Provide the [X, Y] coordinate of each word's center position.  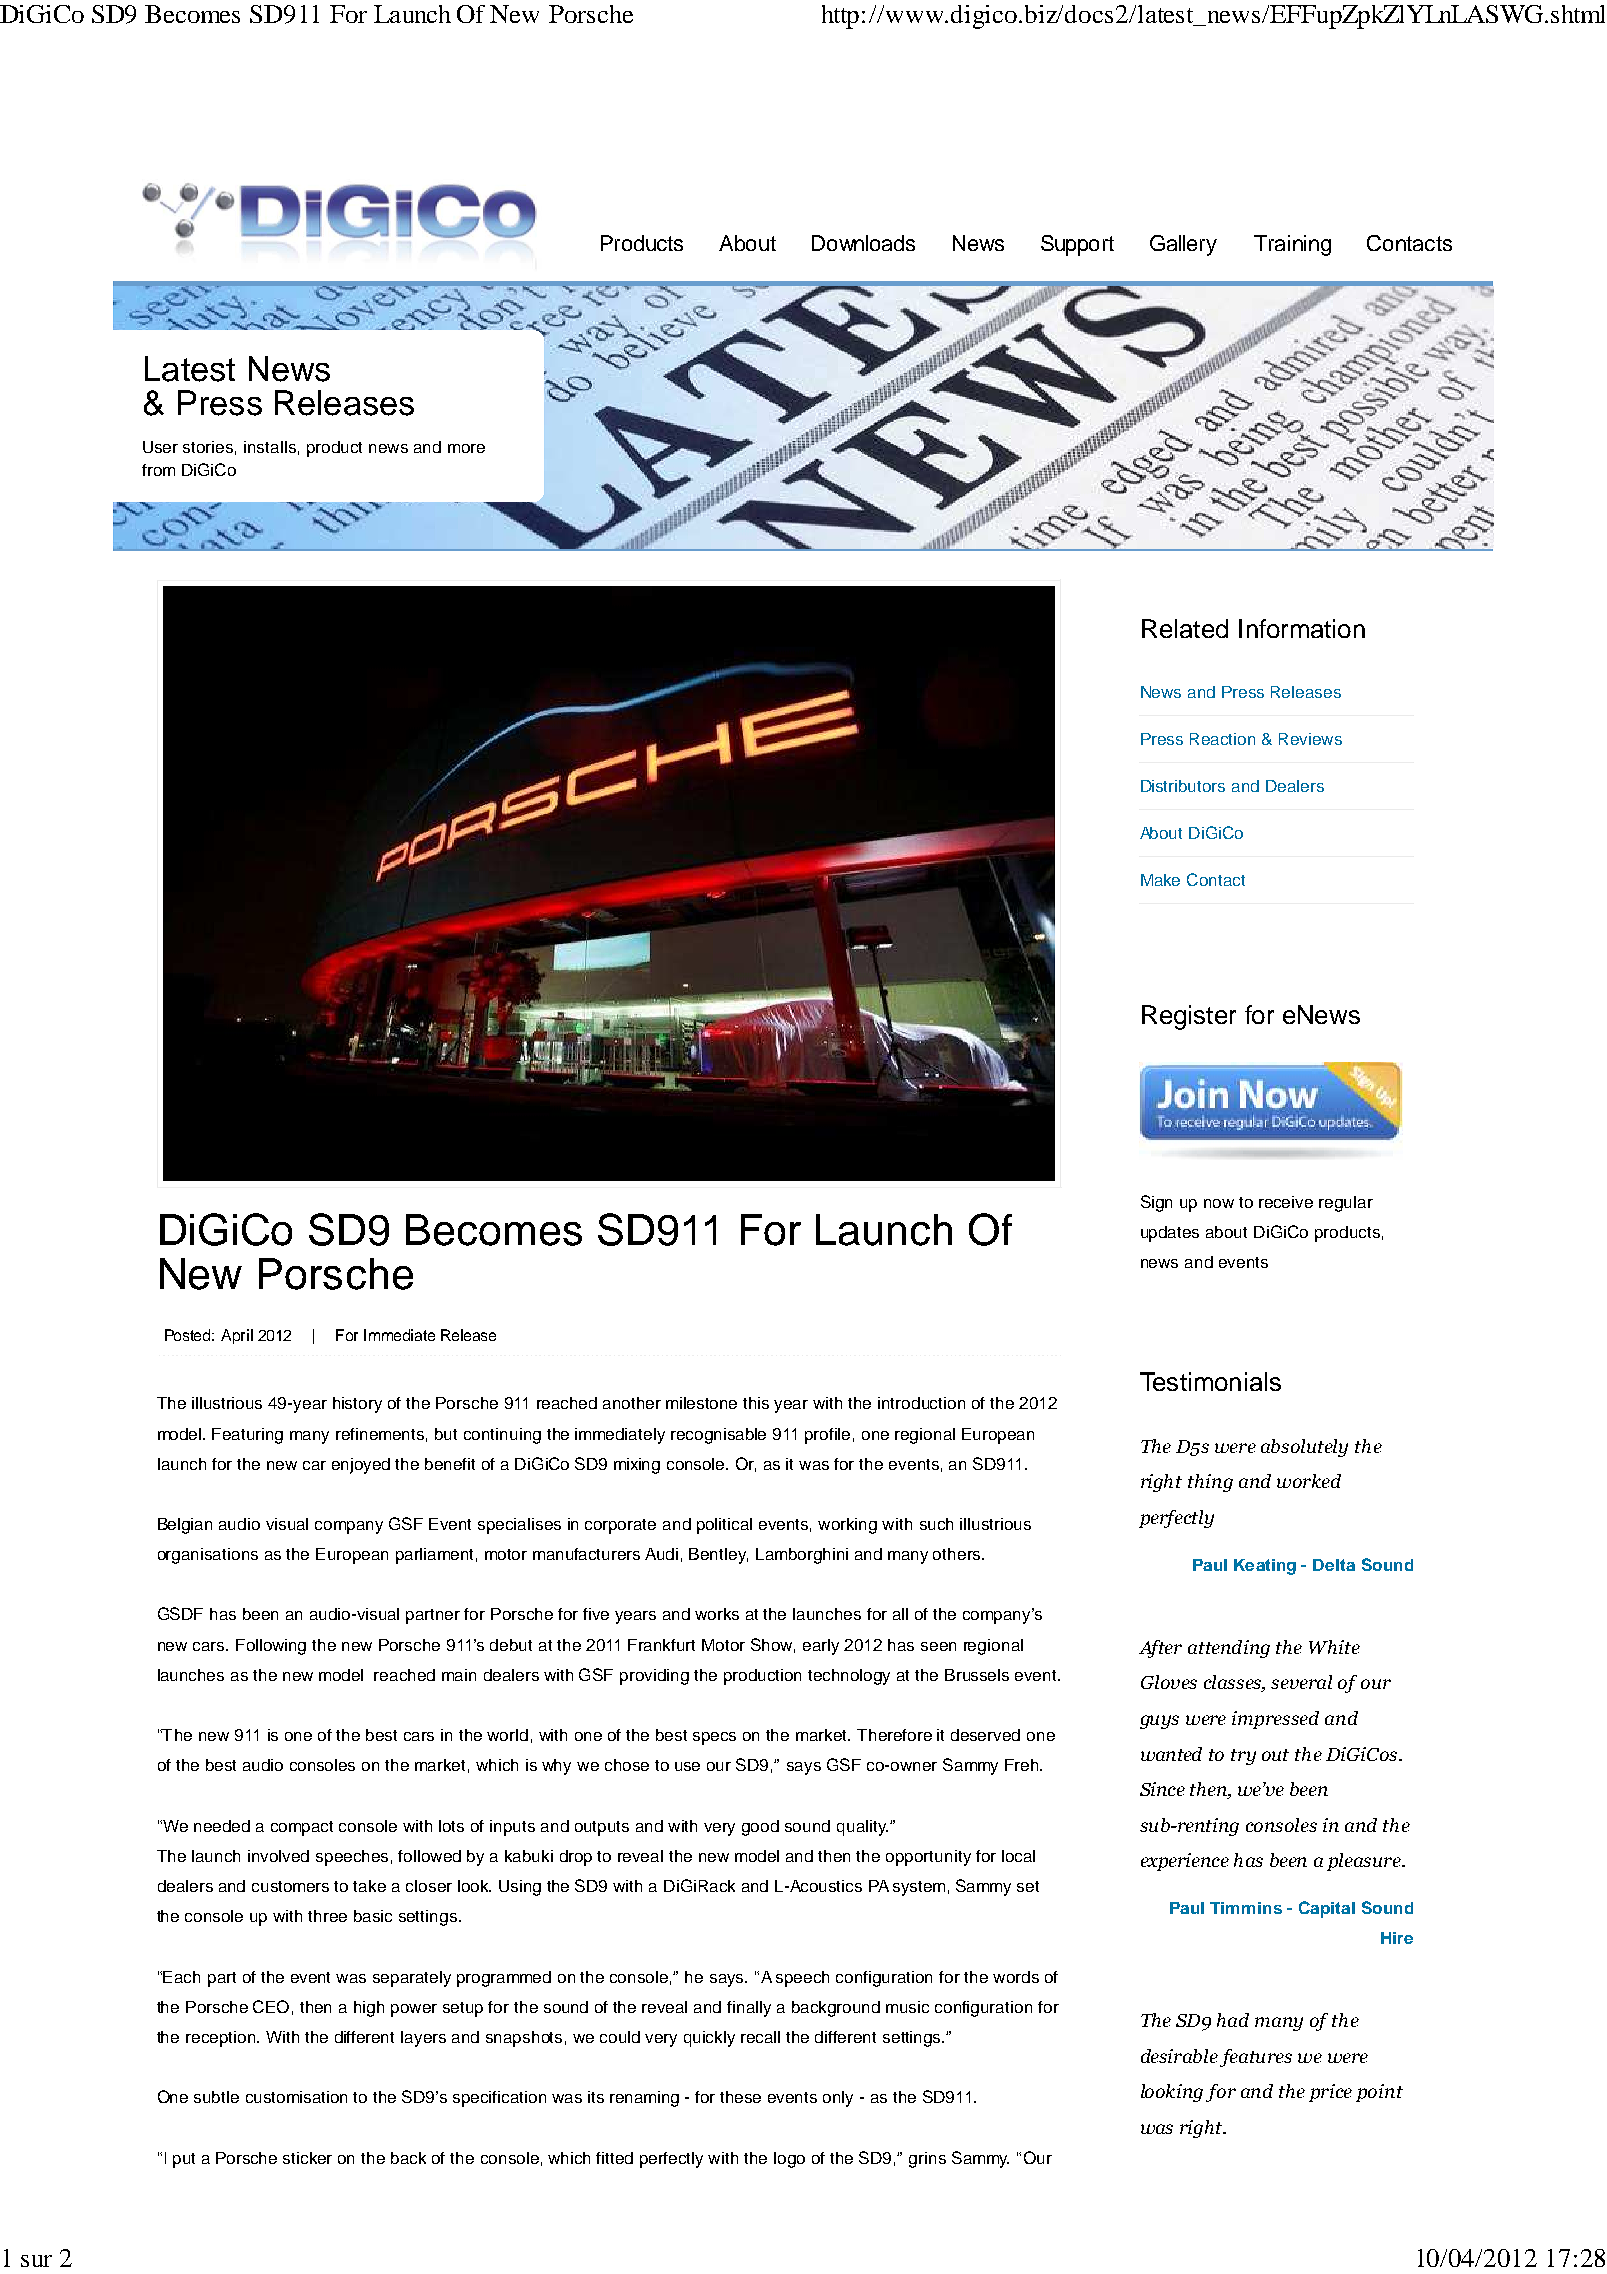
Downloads [863, 243]
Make [1160, 880]
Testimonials [1210, 1381]
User [160, 447]
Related [1185, 628]
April [237, 1336]
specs [714, 1738]
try [1243, 1757]
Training [1292, 245]
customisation [296, 2097]
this [756, 1403]
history [357, 1405]
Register [1189, 1017]
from [158, 470]
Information [1302, 628]
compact [302, 1828]
